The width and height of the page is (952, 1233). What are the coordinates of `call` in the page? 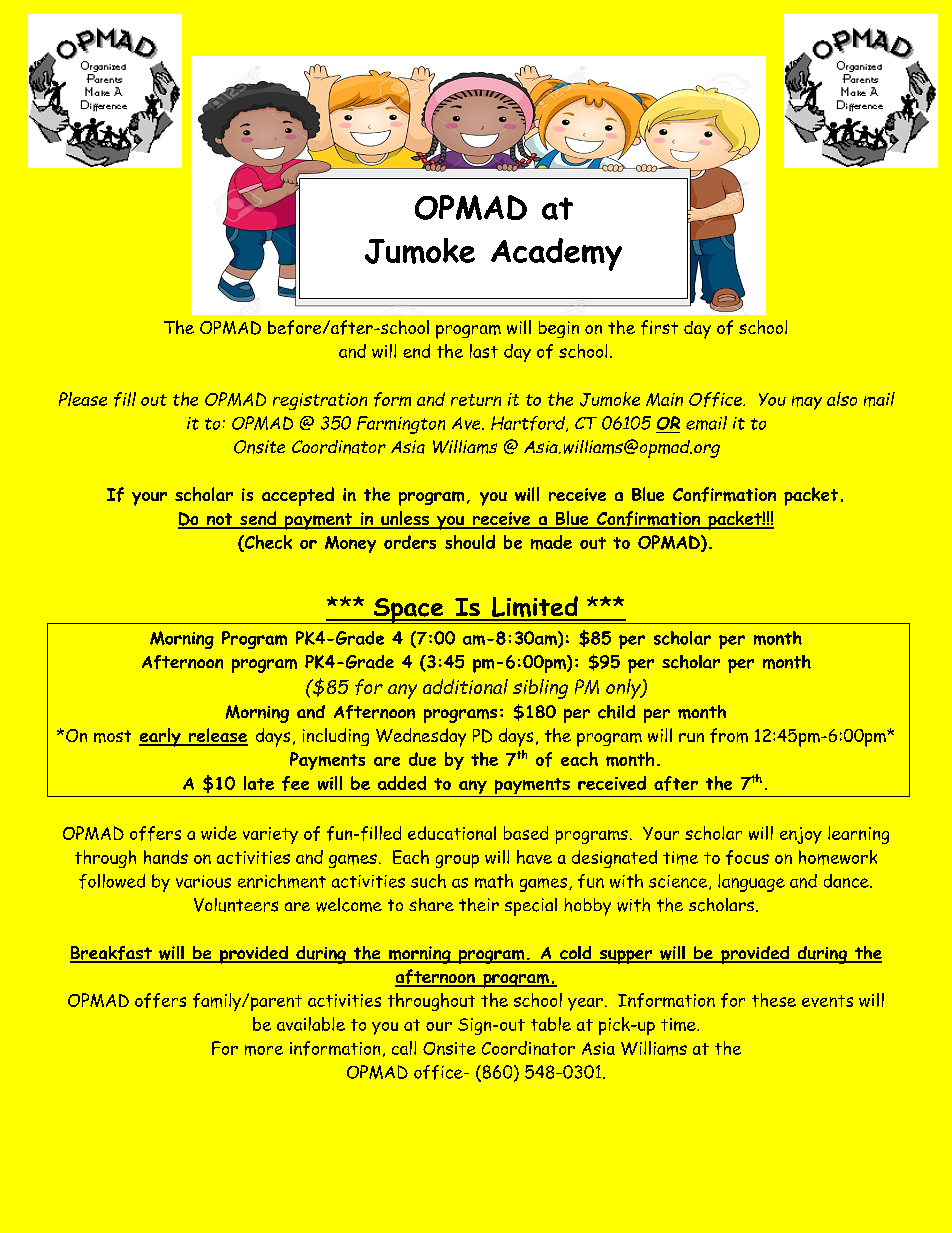 It's located at (404, 1048).
